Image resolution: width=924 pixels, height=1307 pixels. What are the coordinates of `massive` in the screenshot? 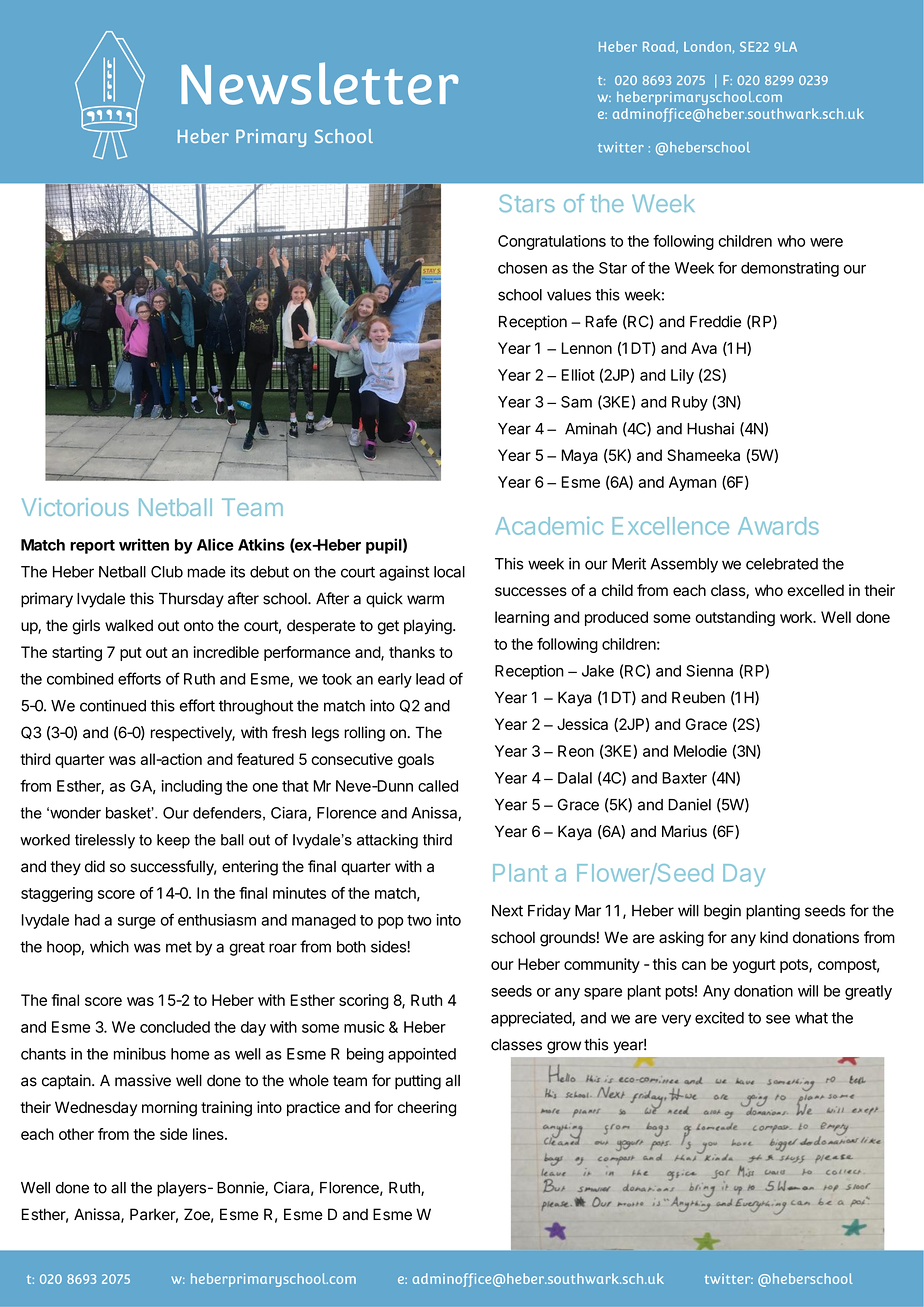 It's located at (143, 1080).
